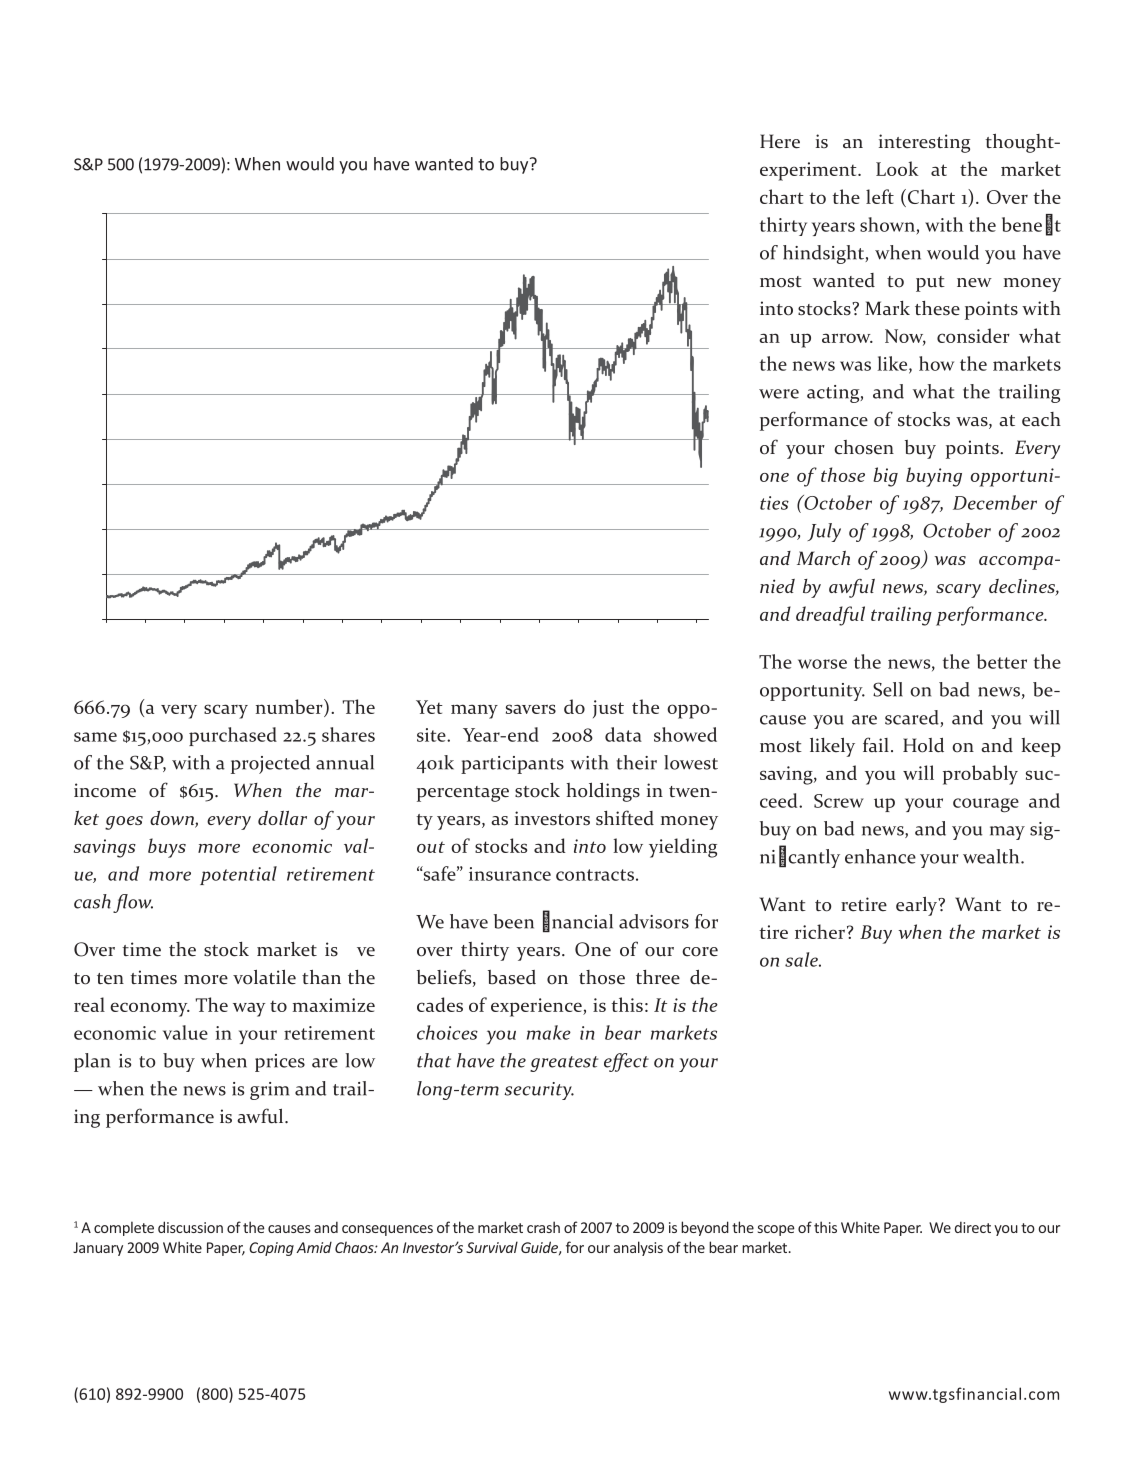 This page has width=1134, height=1468. What do you see at coordinates (531, 709) in the page?
I see `savers` at bounding box center [531, 709].
